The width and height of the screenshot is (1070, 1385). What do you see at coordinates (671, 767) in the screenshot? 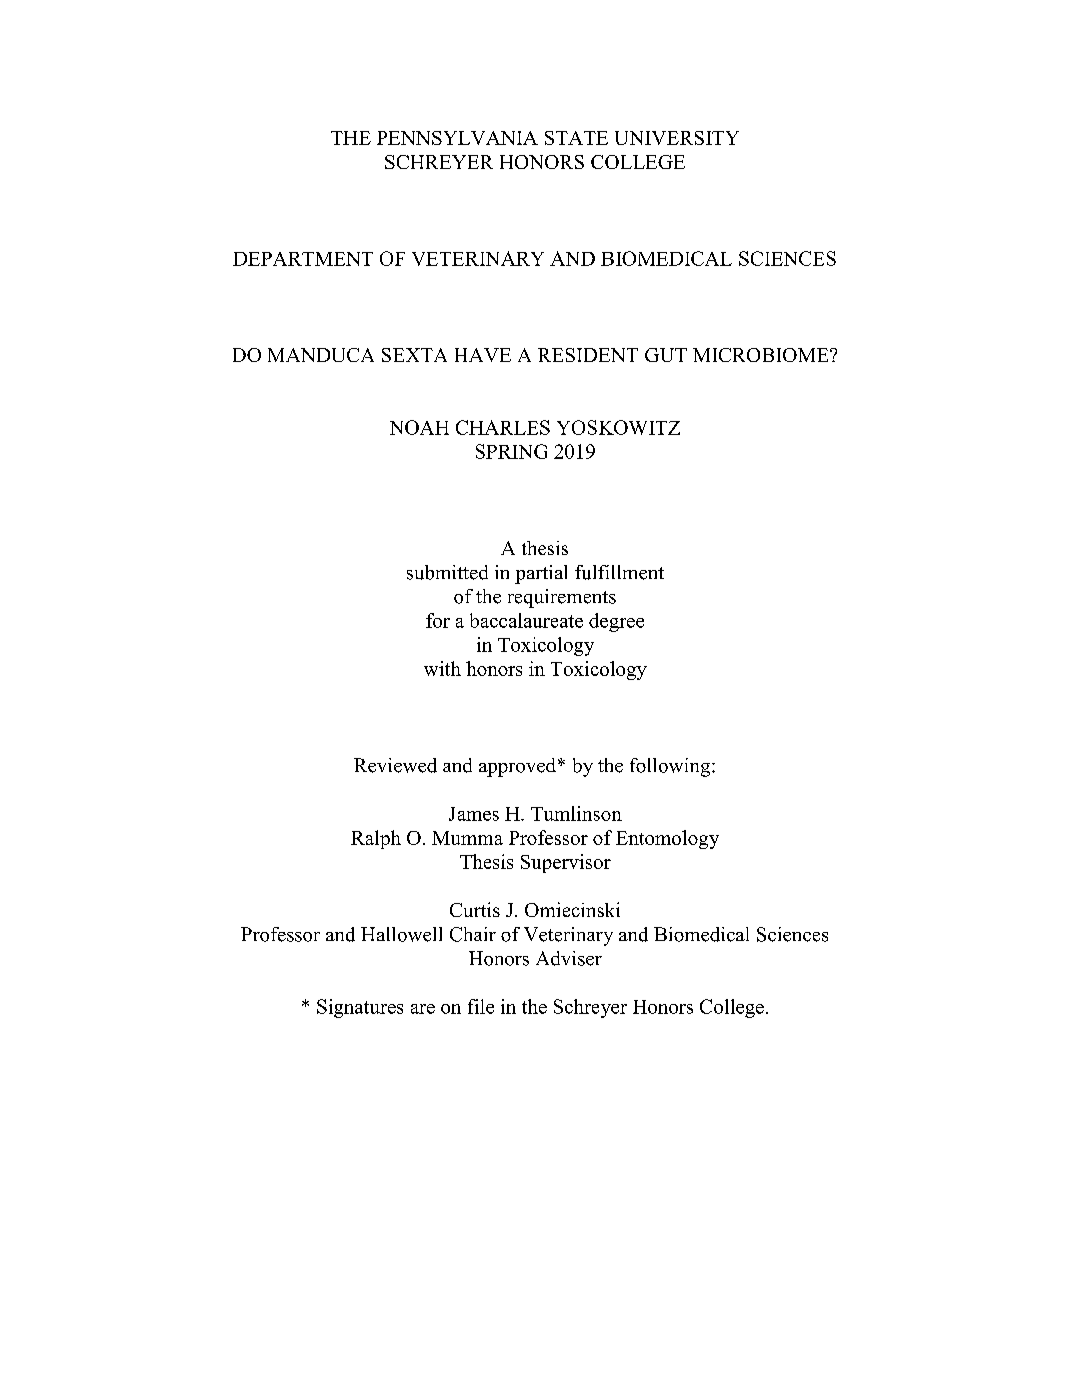
I see `following` at bounding box center [671, 767].
